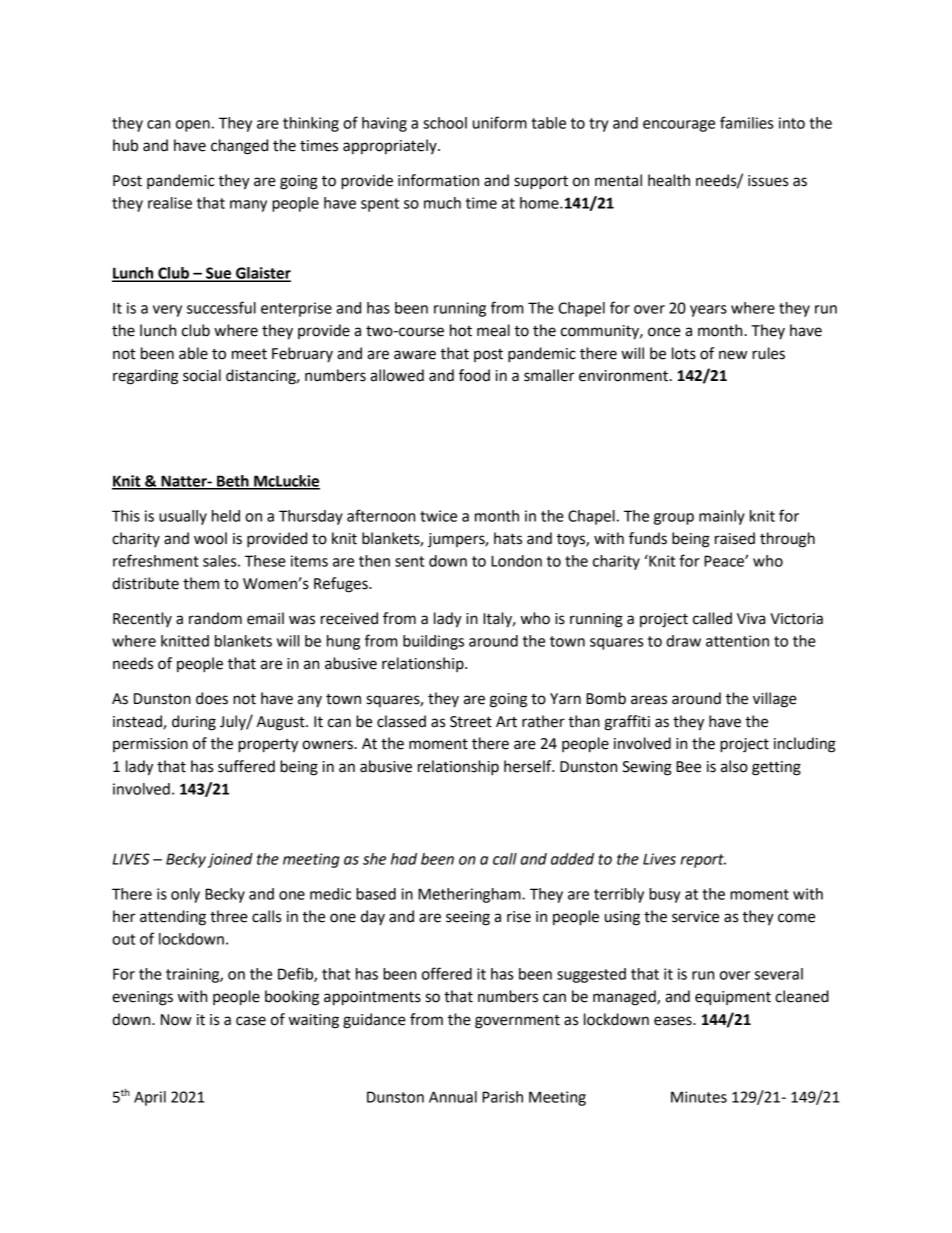 Image resolution: width=952 pixels, height=1233 pixels. What do you see at coordinates (445, 123) in the document?
I see `school` at bounding box center [445, 123].
